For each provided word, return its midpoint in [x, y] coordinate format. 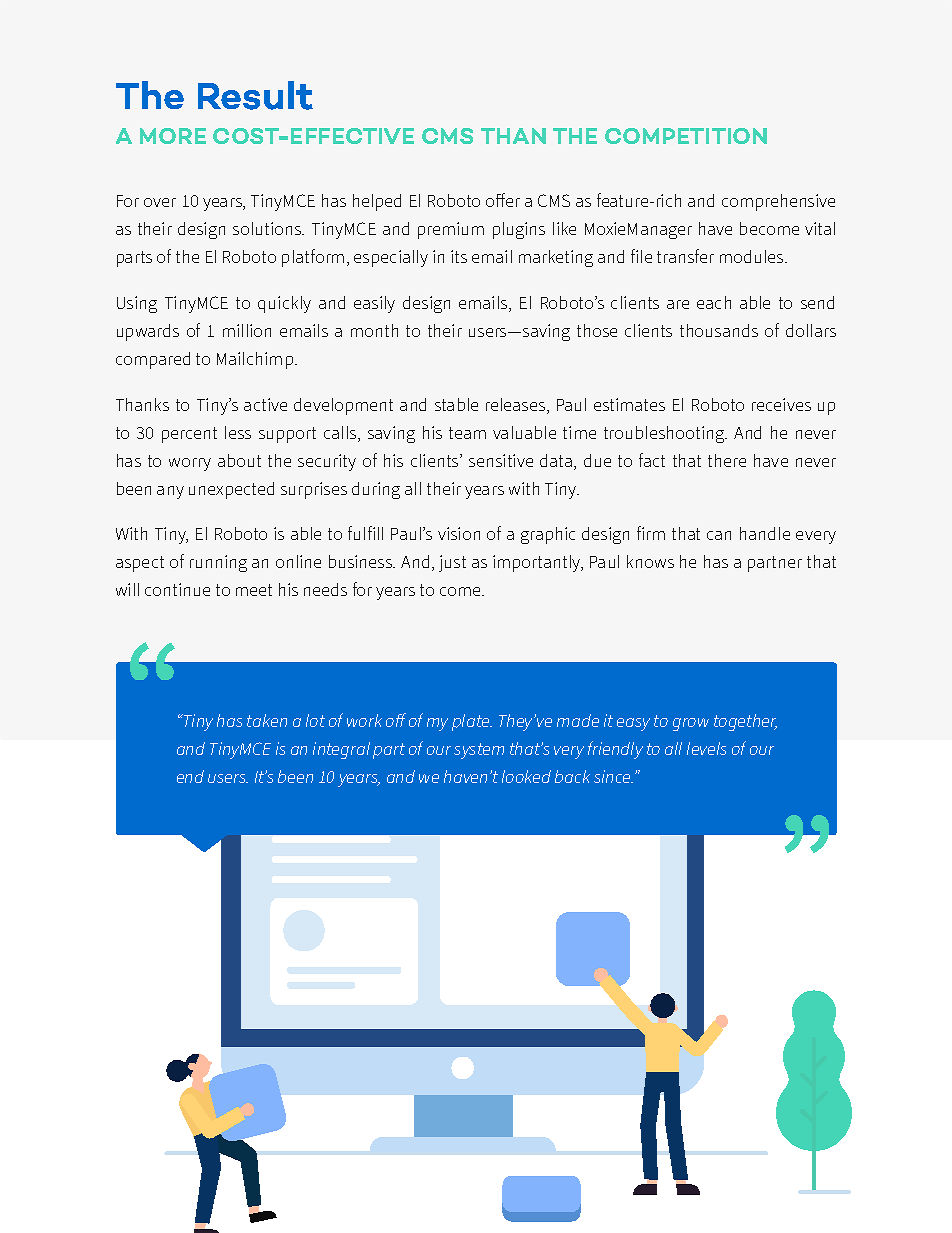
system [479, 751]
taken [267, 720]
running [218, 563]
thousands [719, 330]
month [374, 330]
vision [459, 533]
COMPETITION [686, 136]
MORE [173, 136]
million [247, 330]
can [719, 535]
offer [503, 200]
